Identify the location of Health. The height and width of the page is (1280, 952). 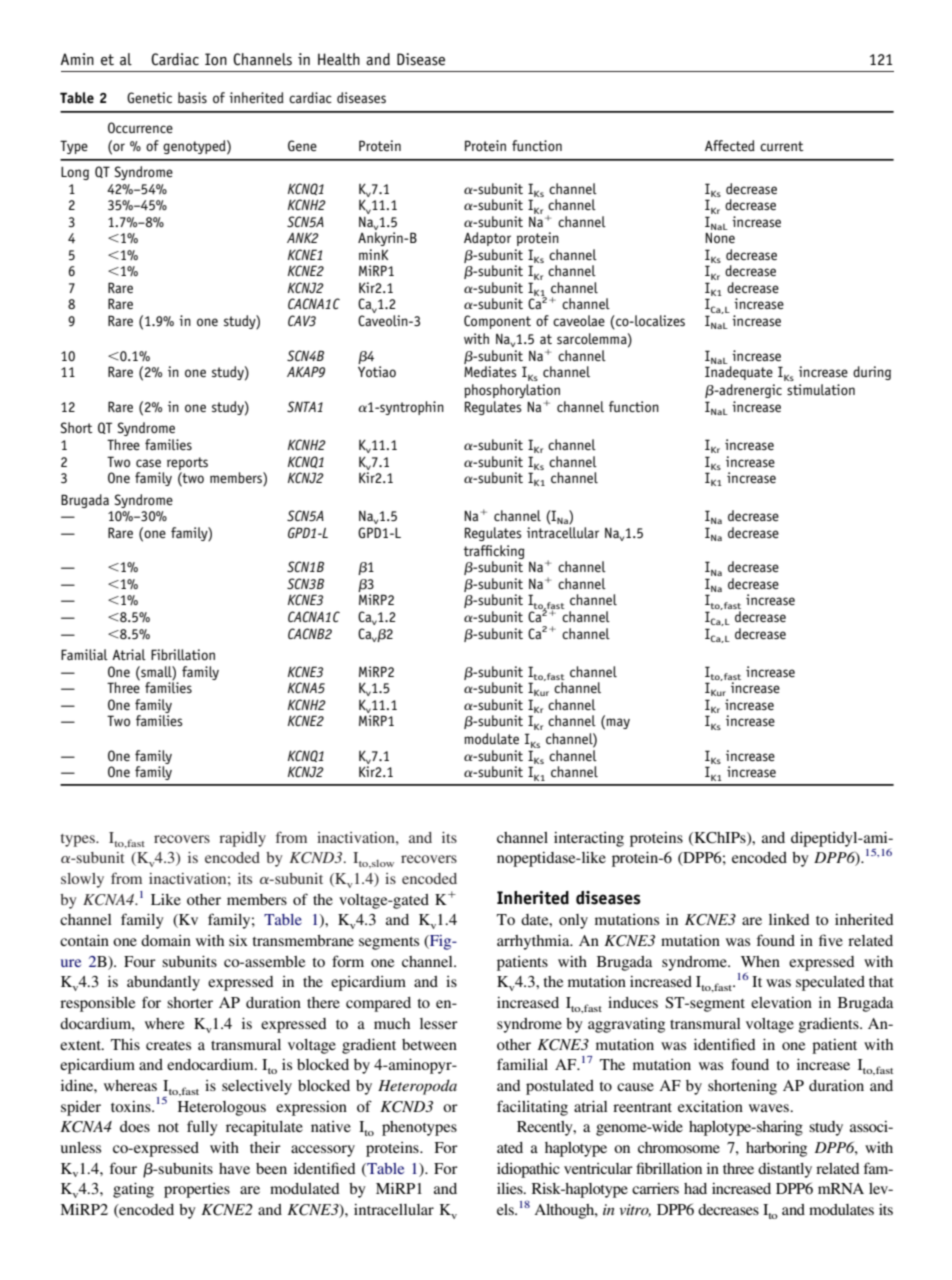
(339, 59).
